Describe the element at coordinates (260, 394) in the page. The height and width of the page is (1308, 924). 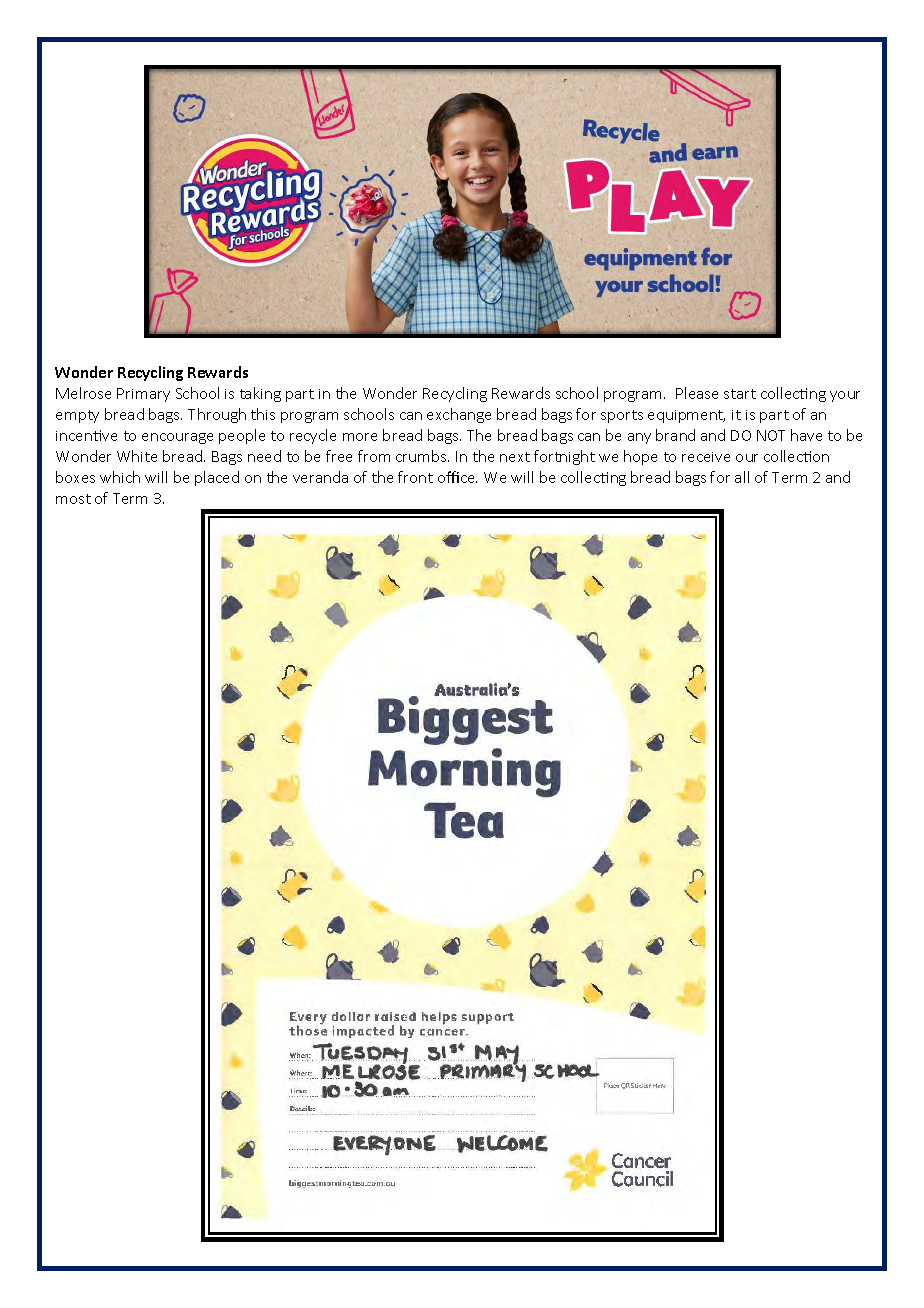
I see `taking` at that location.
